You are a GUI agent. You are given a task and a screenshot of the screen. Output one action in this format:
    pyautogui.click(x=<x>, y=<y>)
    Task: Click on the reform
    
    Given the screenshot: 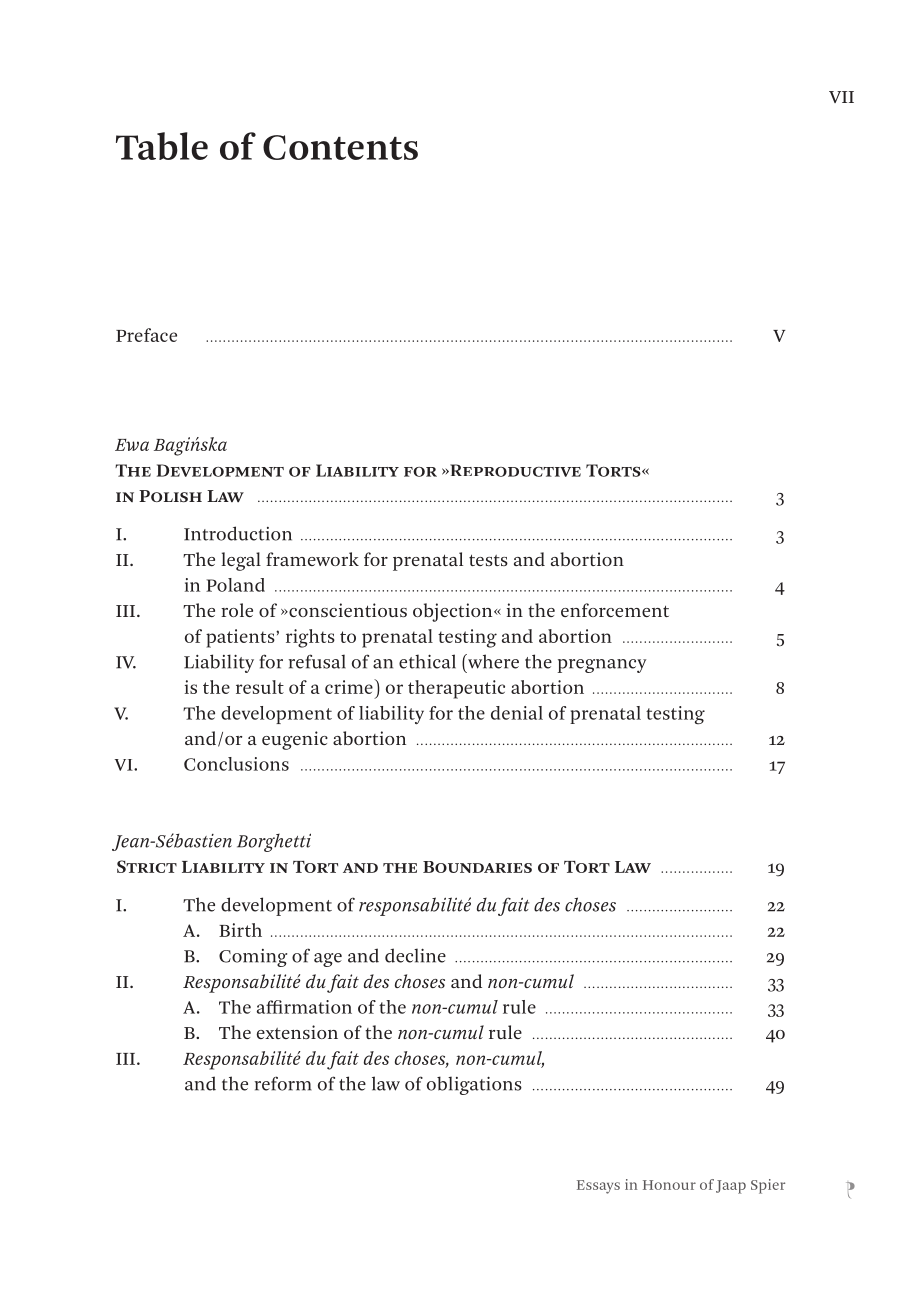 What is the action you would take?
    pyautogui.click(x=283, y=1083)
